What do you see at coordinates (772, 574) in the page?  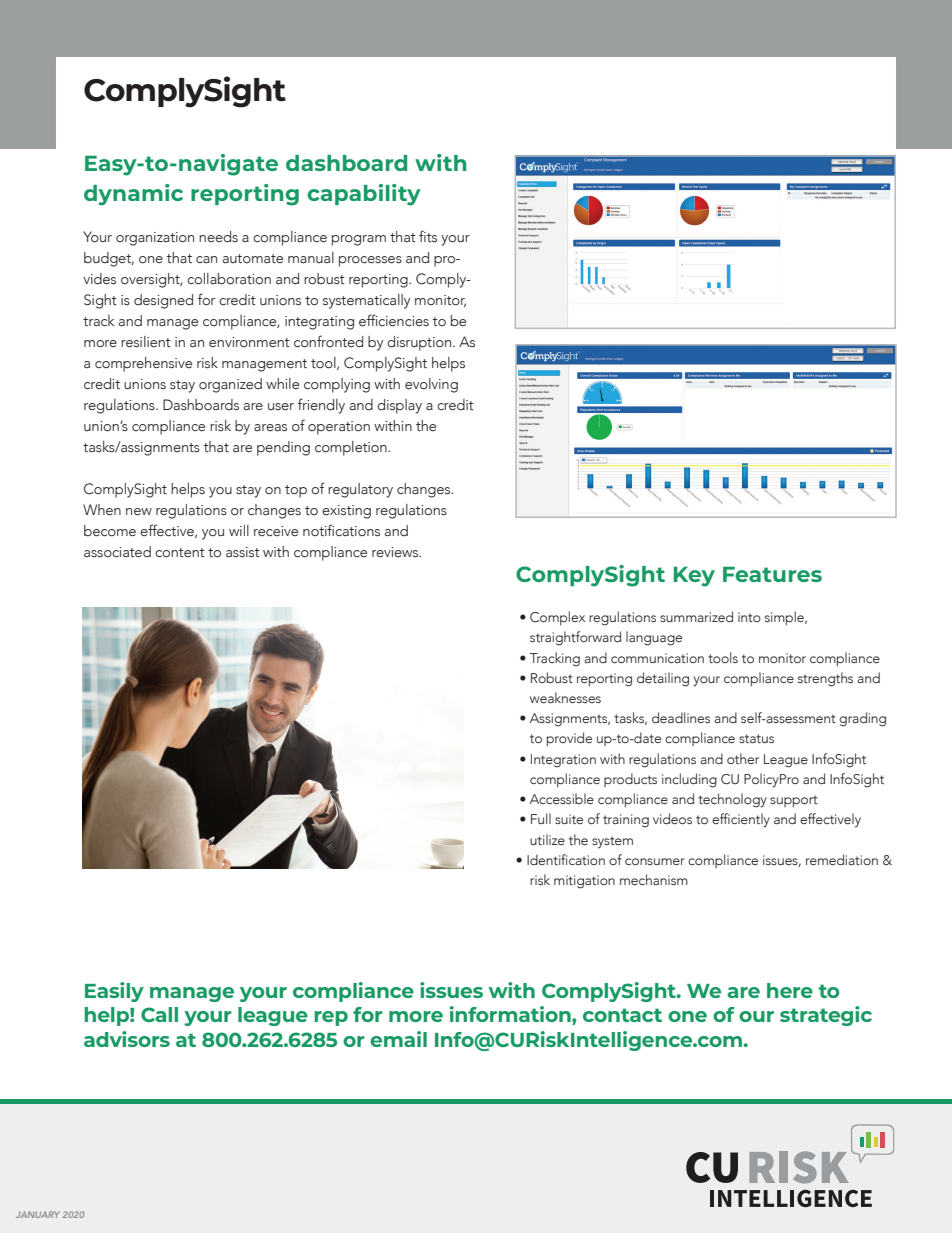 I see `Features` at bounding box center [772, 574].
